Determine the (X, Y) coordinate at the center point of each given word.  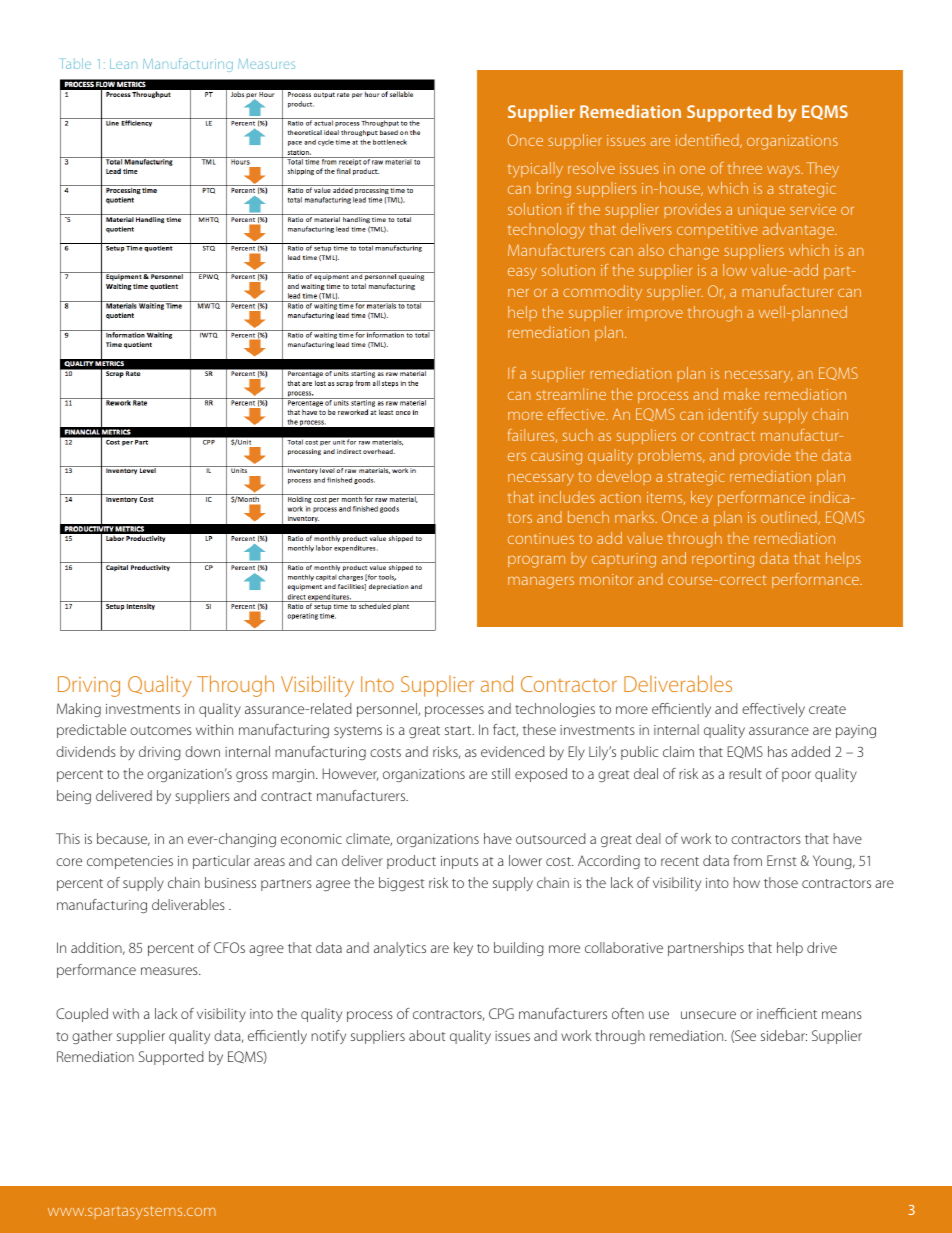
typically (535, 170)
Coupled (82, 1015)
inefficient (787, 1013)
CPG (501, 1013)
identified (708, 141)
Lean (123, 64)
